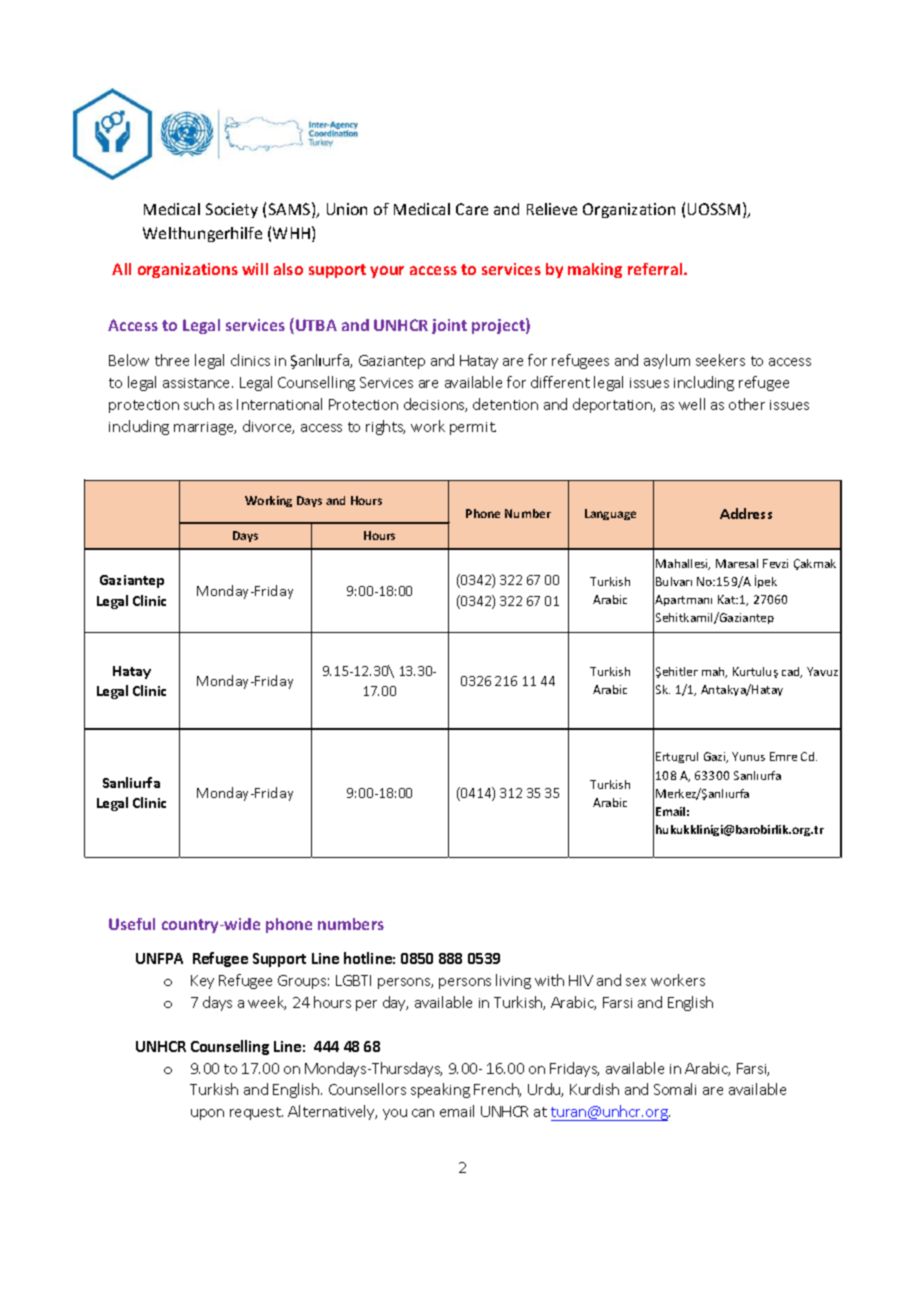 The image size is (924, 1308). I want to click on Language, so click(610, 514).
